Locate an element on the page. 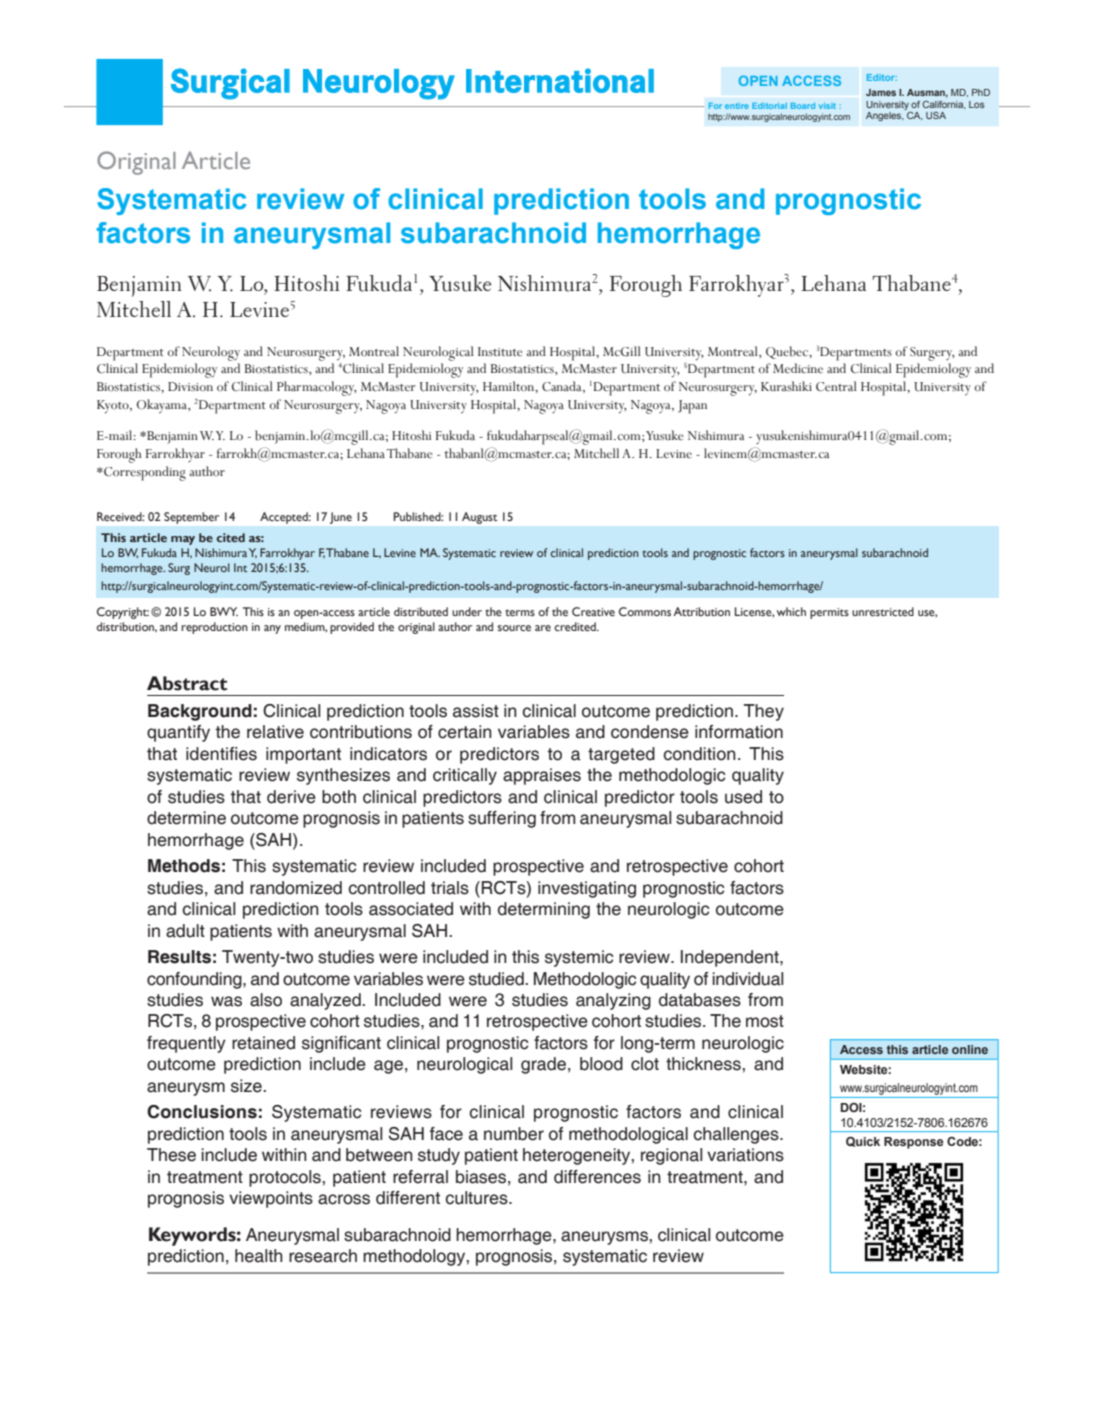  Angeles is located at coordinates (885, 116).
